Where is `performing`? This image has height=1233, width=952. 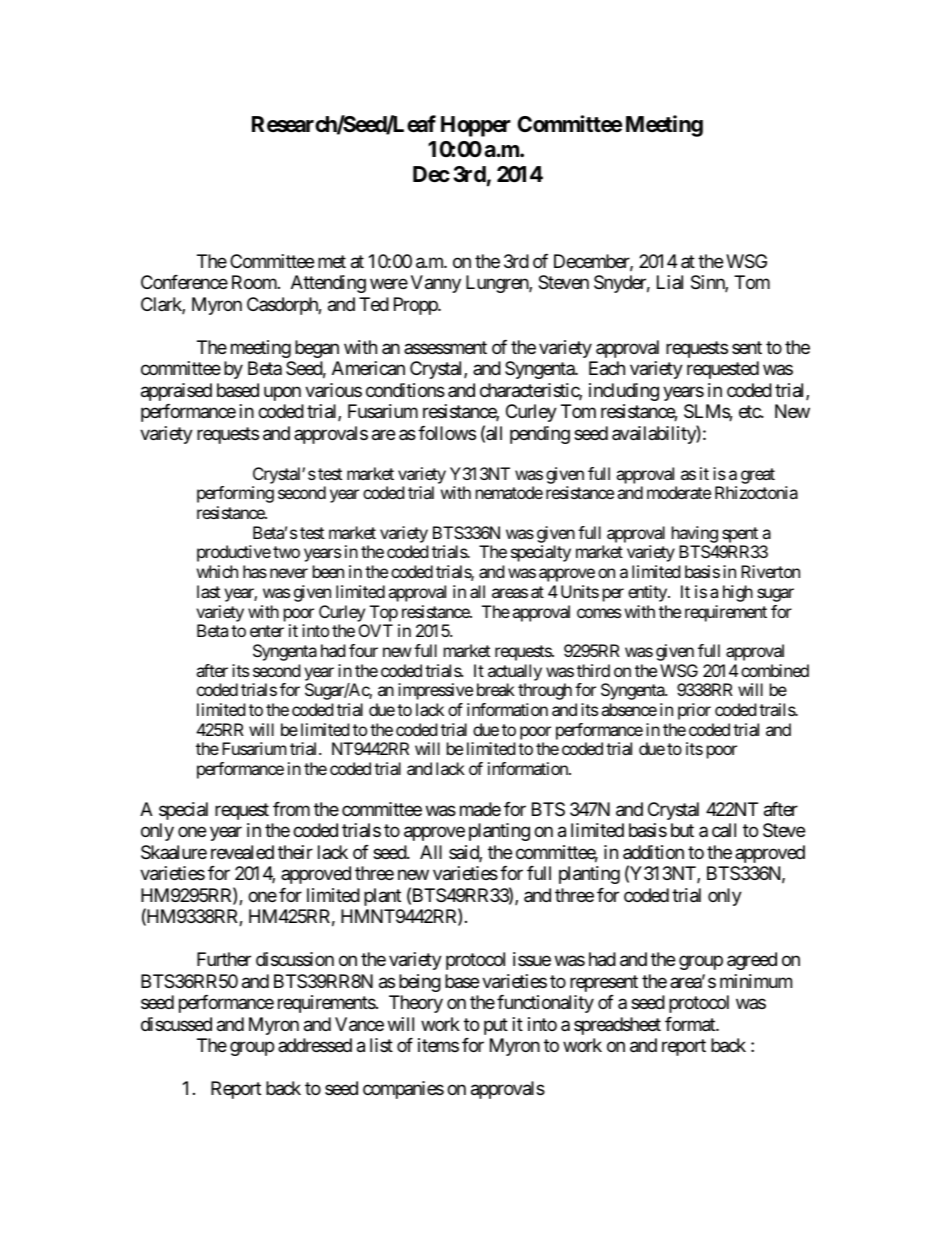 performing is located at coordinates (235, 494).
